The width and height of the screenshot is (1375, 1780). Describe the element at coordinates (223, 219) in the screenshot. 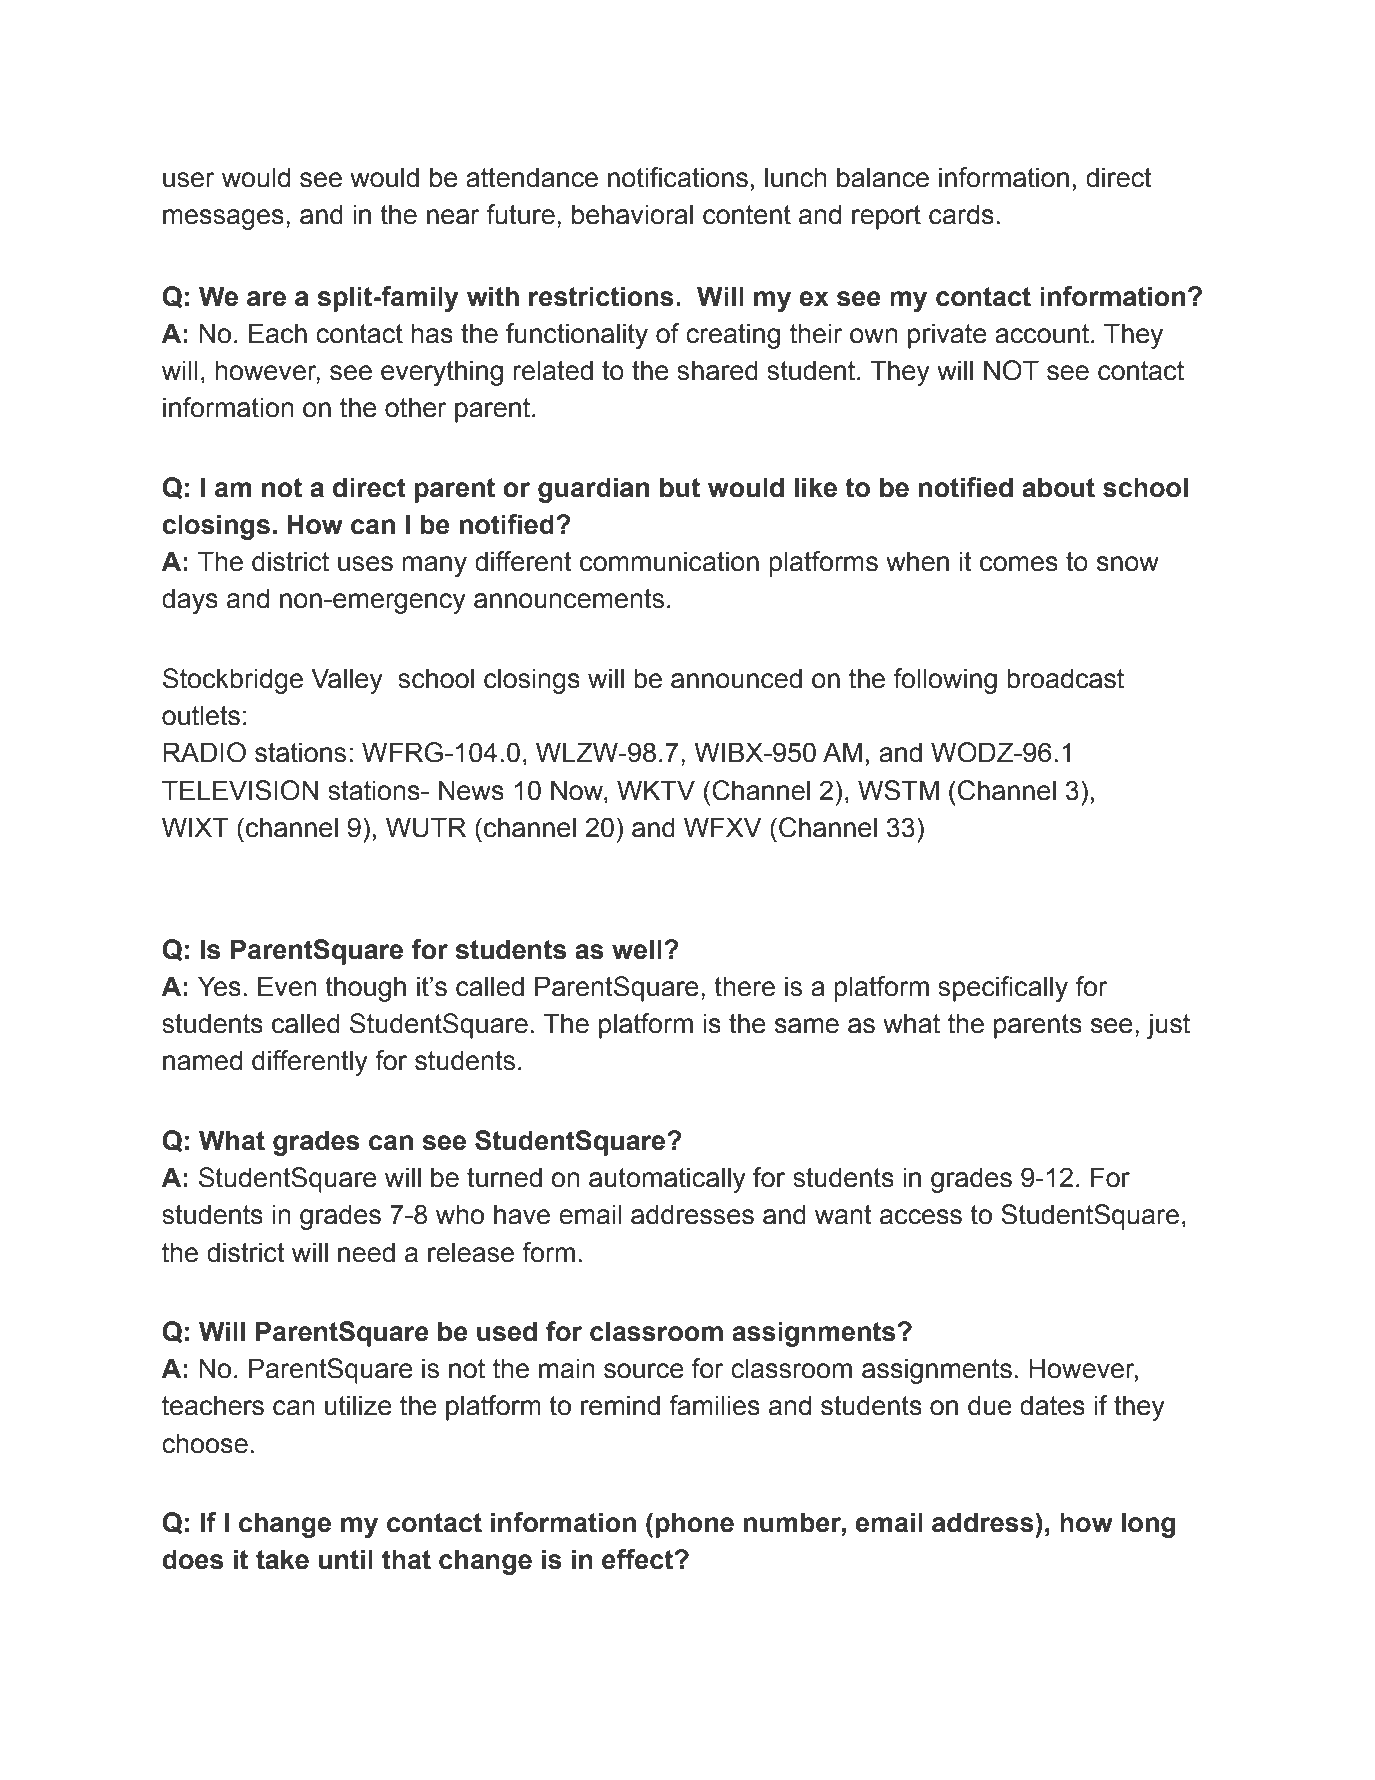

I see `messages` at that location.
